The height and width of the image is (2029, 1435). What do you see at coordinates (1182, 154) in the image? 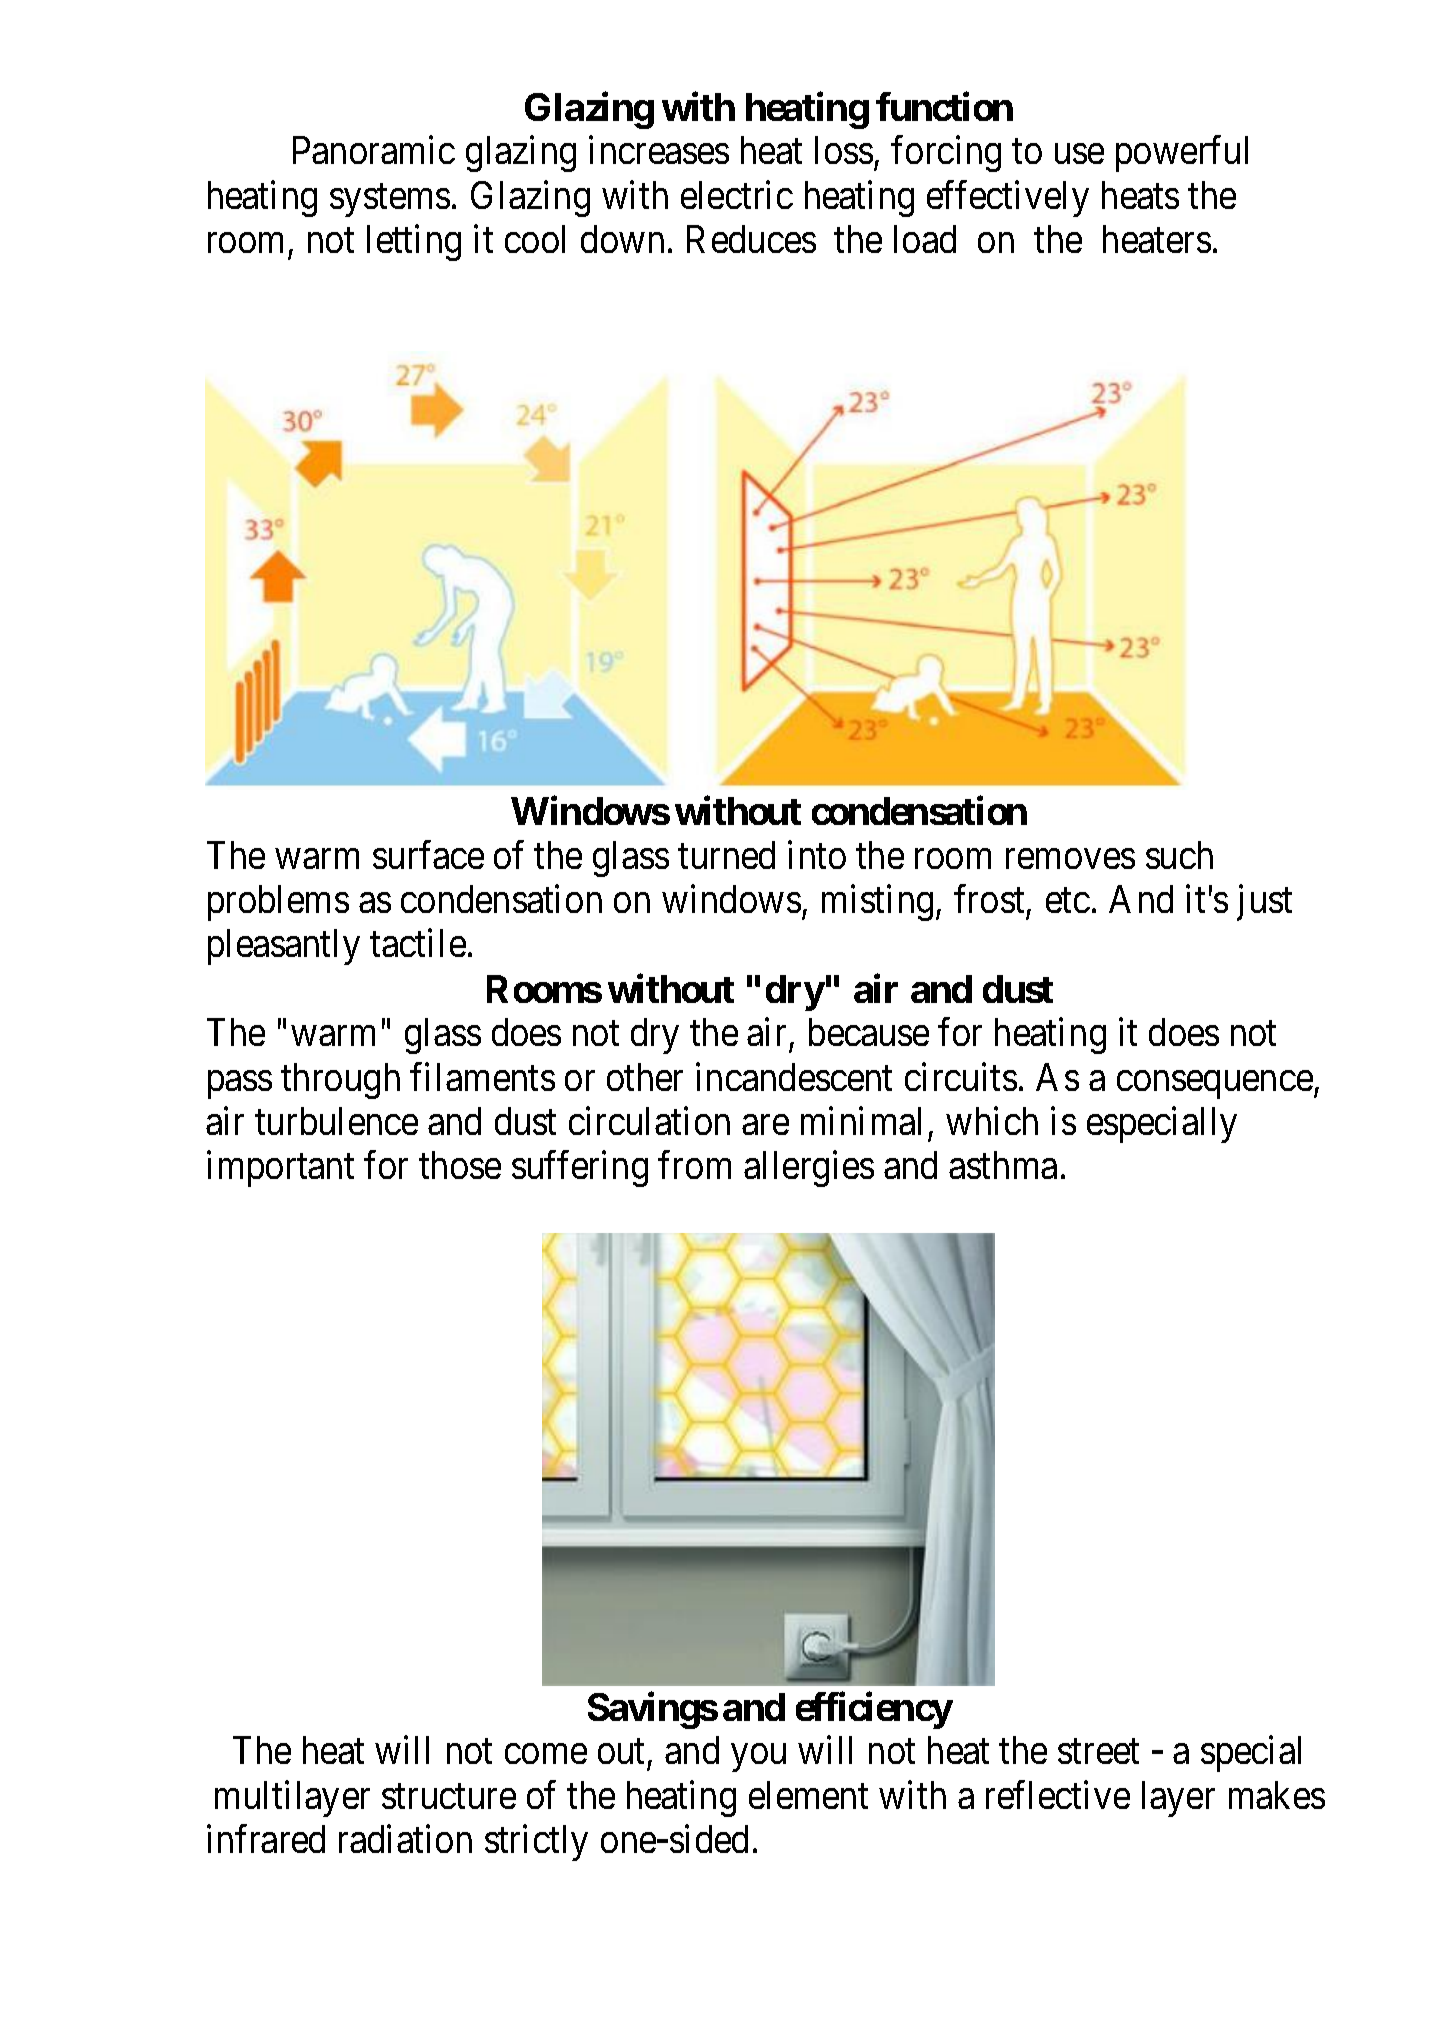
I see `powerful` at bounding box center [1182, 154].
